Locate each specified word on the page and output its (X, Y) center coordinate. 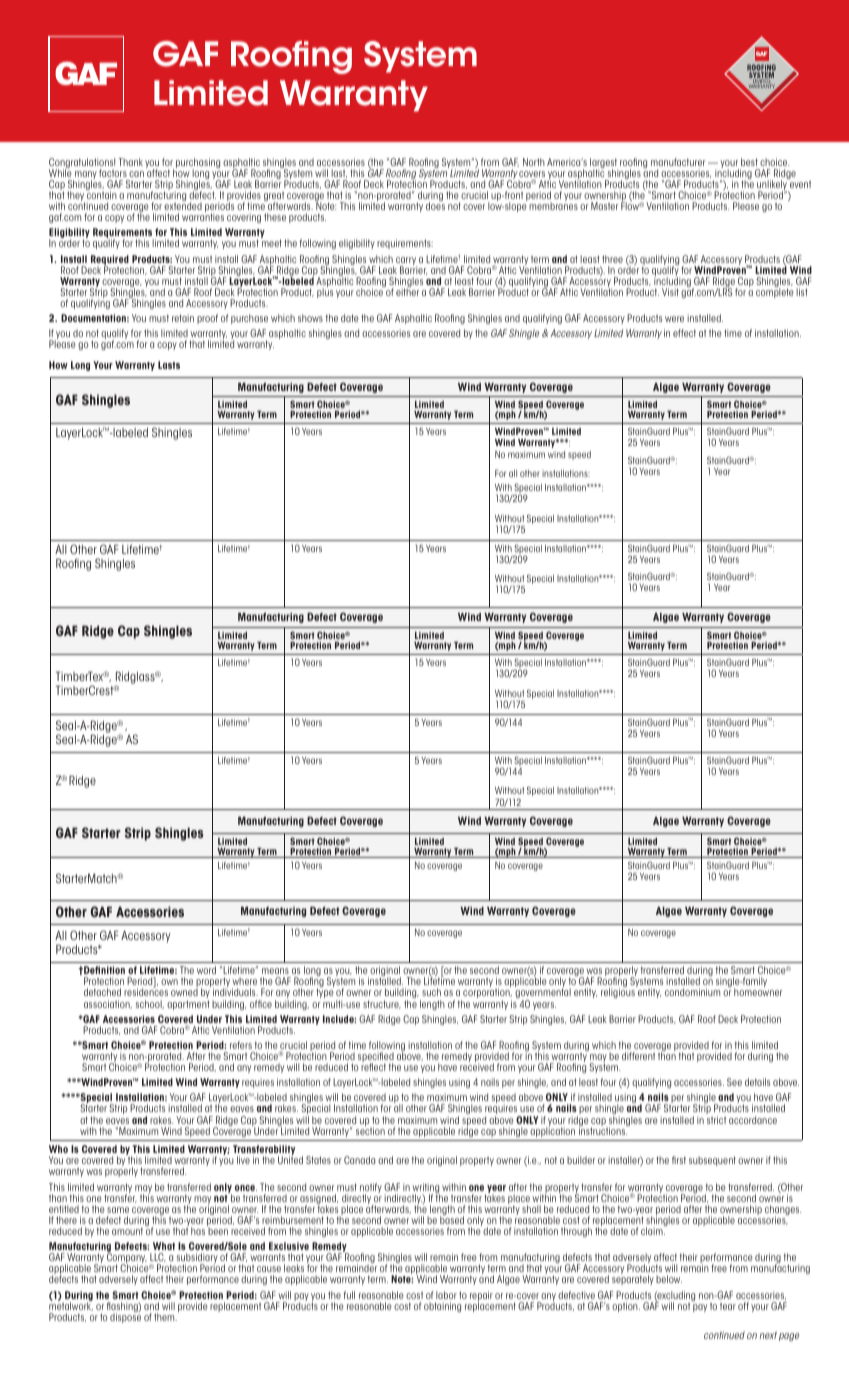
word (206, 970)
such (431, 992)
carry (406, 262)
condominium (692, 992)
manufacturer (678, 162)
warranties (203, 217)
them (165, 1317)
